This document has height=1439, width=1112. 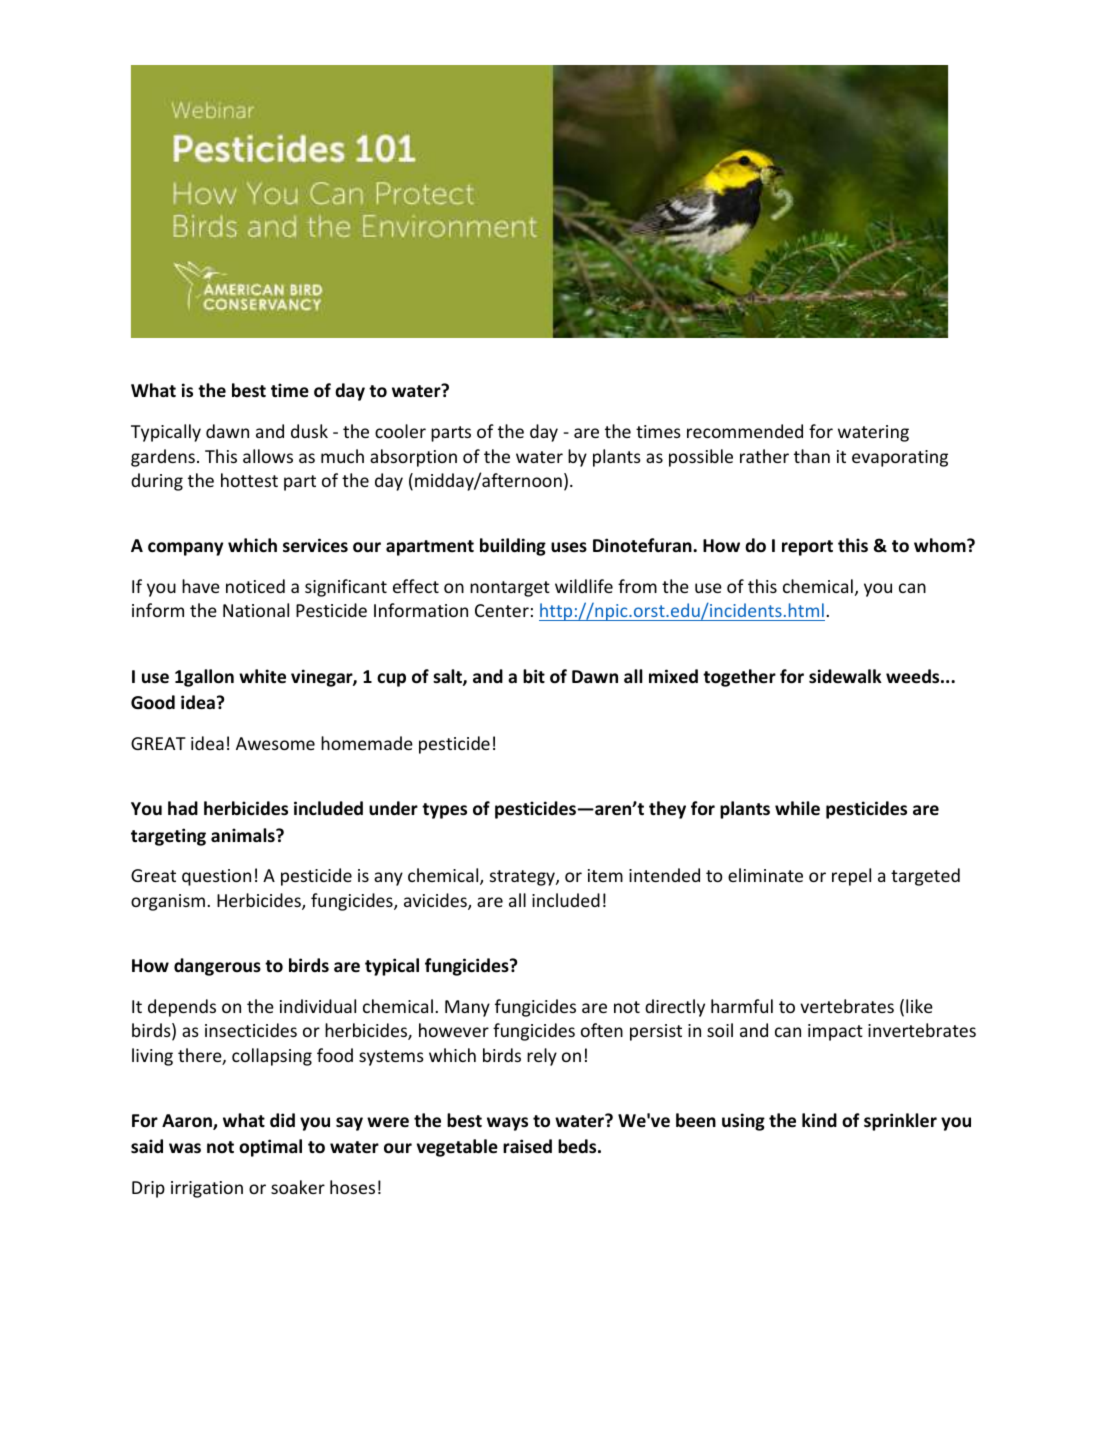 What do you see at coordinates (527, 1146) in the document?
I see `raised` at bounding box center [527, 1146].
